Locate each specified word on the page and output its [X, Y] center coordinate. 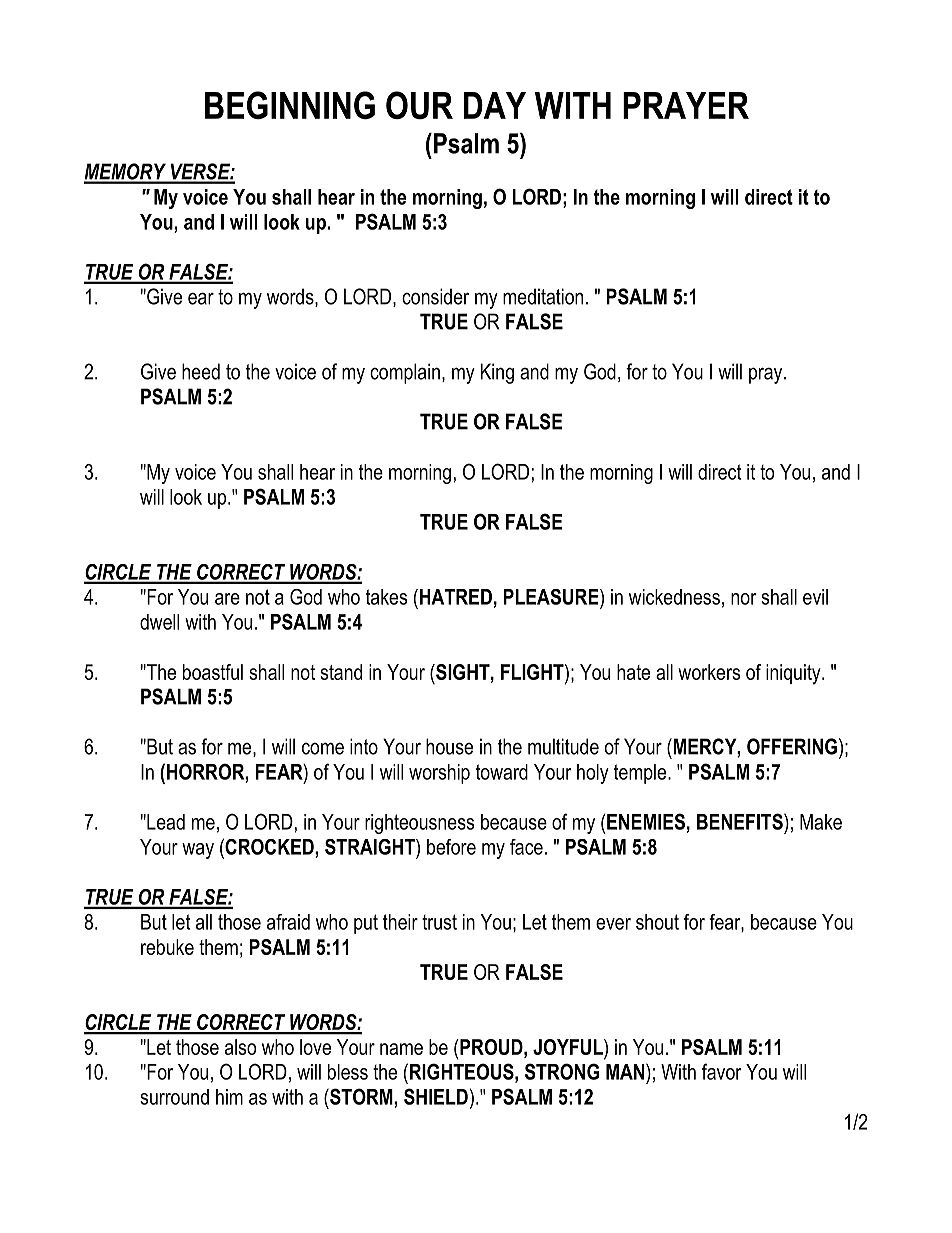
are [227, 599]
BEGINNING [290, 105]
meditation [543, 296]
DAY [495, 105]
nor [743, 599]
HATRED [456, 597]
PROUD [491, 1047]
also [240, 1047]
